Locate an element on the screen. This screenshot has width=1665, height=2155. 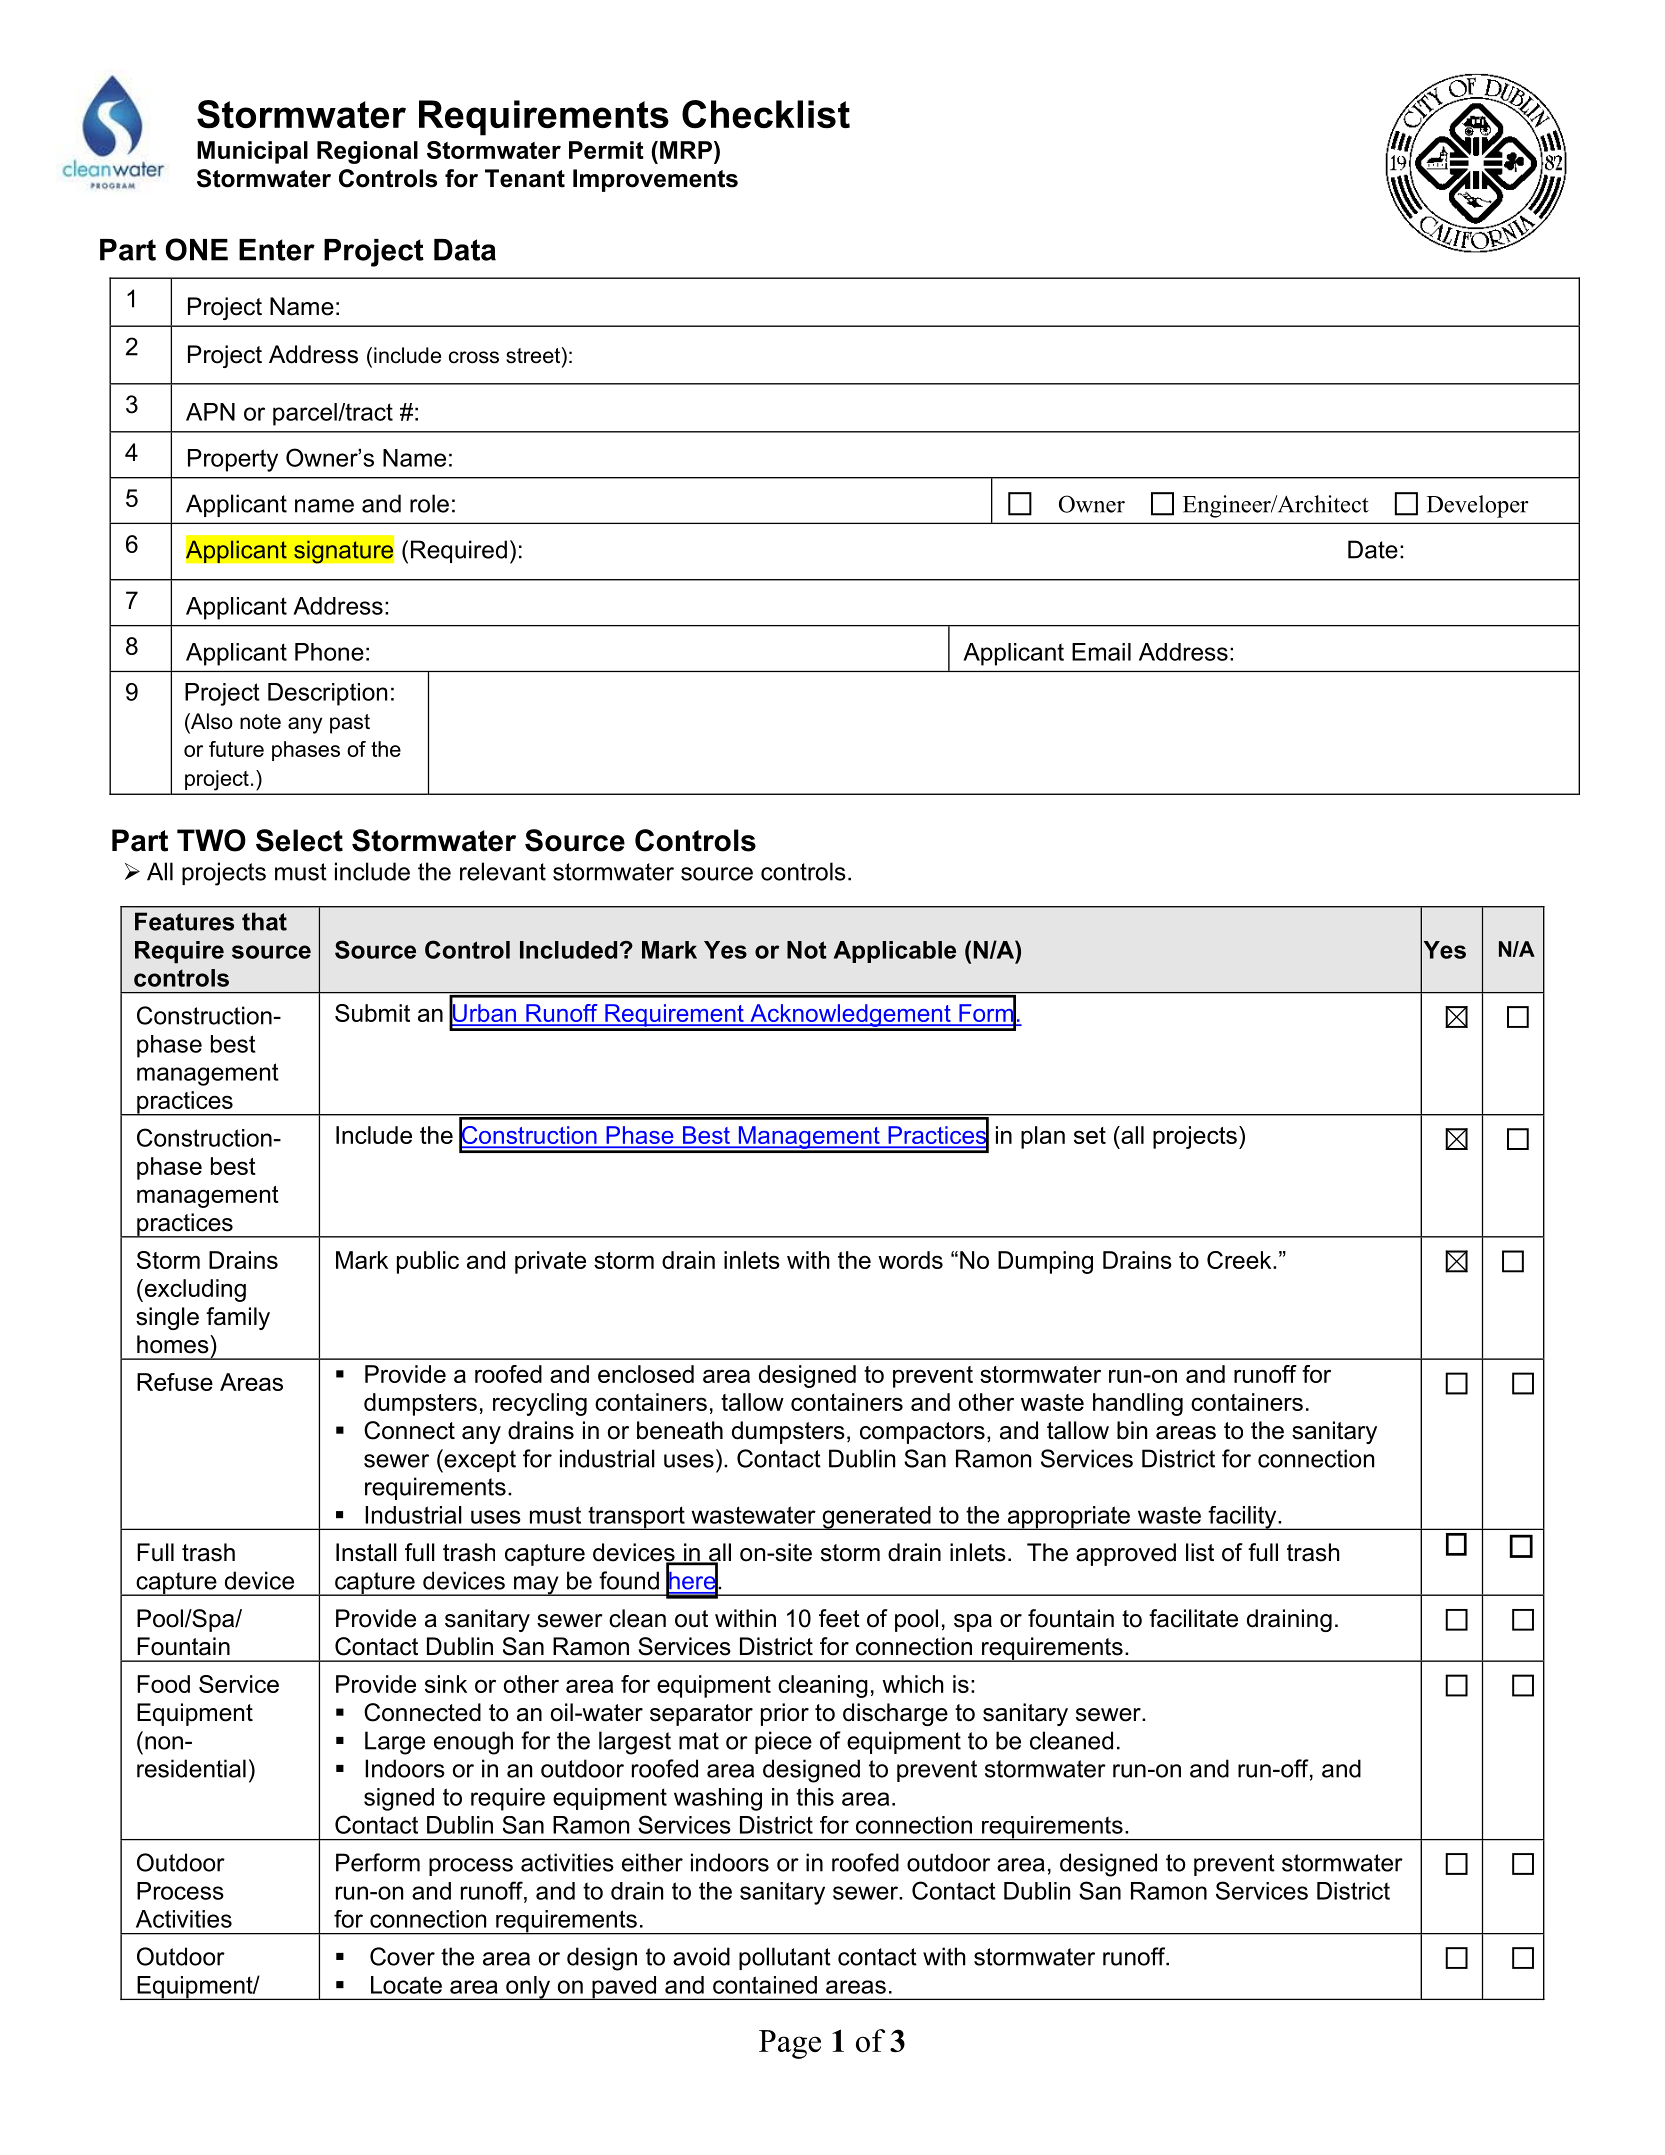
Locate is located at coordinates (406, 1985).
